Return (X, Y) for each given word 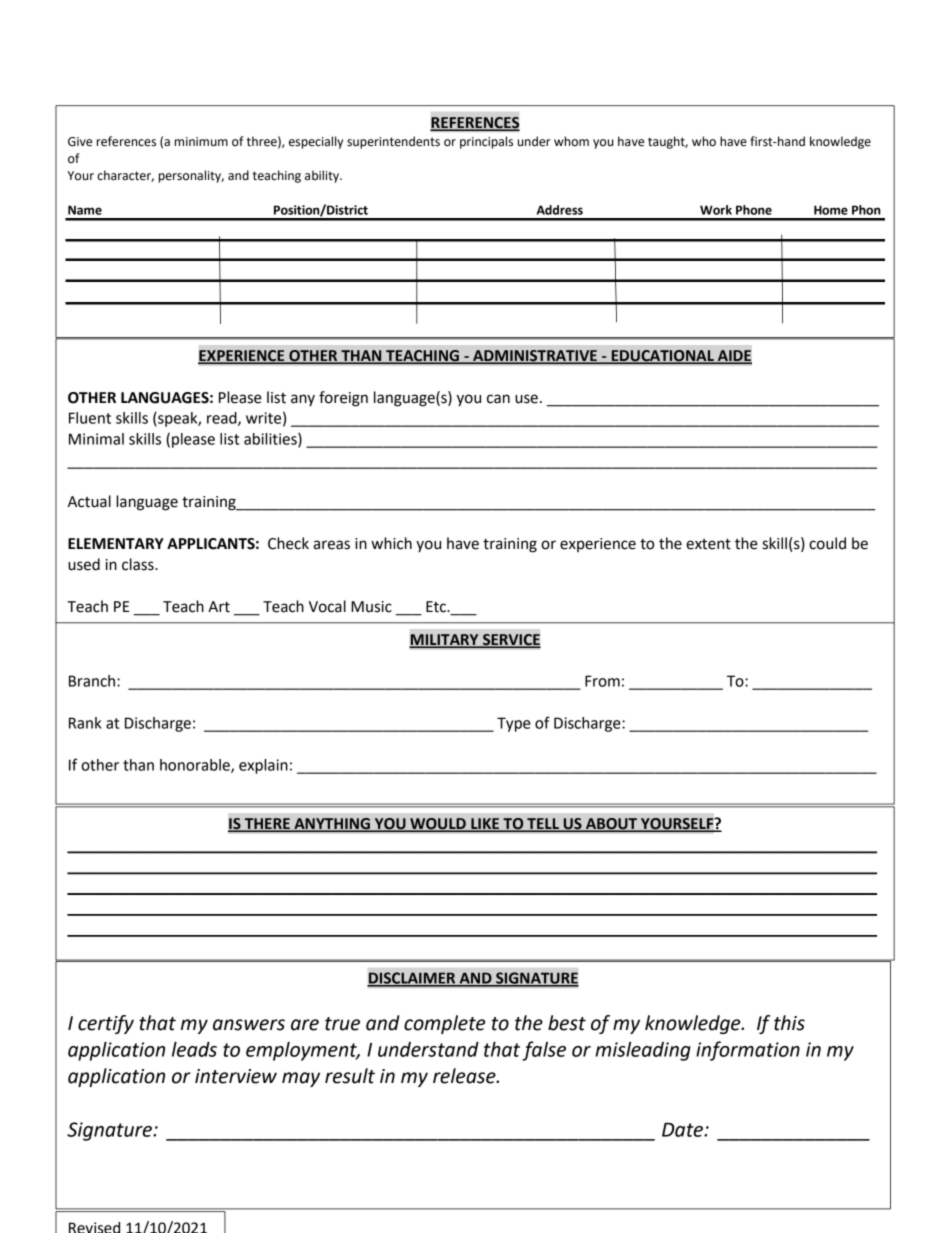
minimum (201, 141)
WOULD (438, 825)
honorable (196, 766)
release (465, 1076)
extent (708, 544)
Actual (89, 501)
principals (486, 142)
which (391, 543)
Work (716, 210)
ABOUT (612, 825)
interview (236, 1076)
